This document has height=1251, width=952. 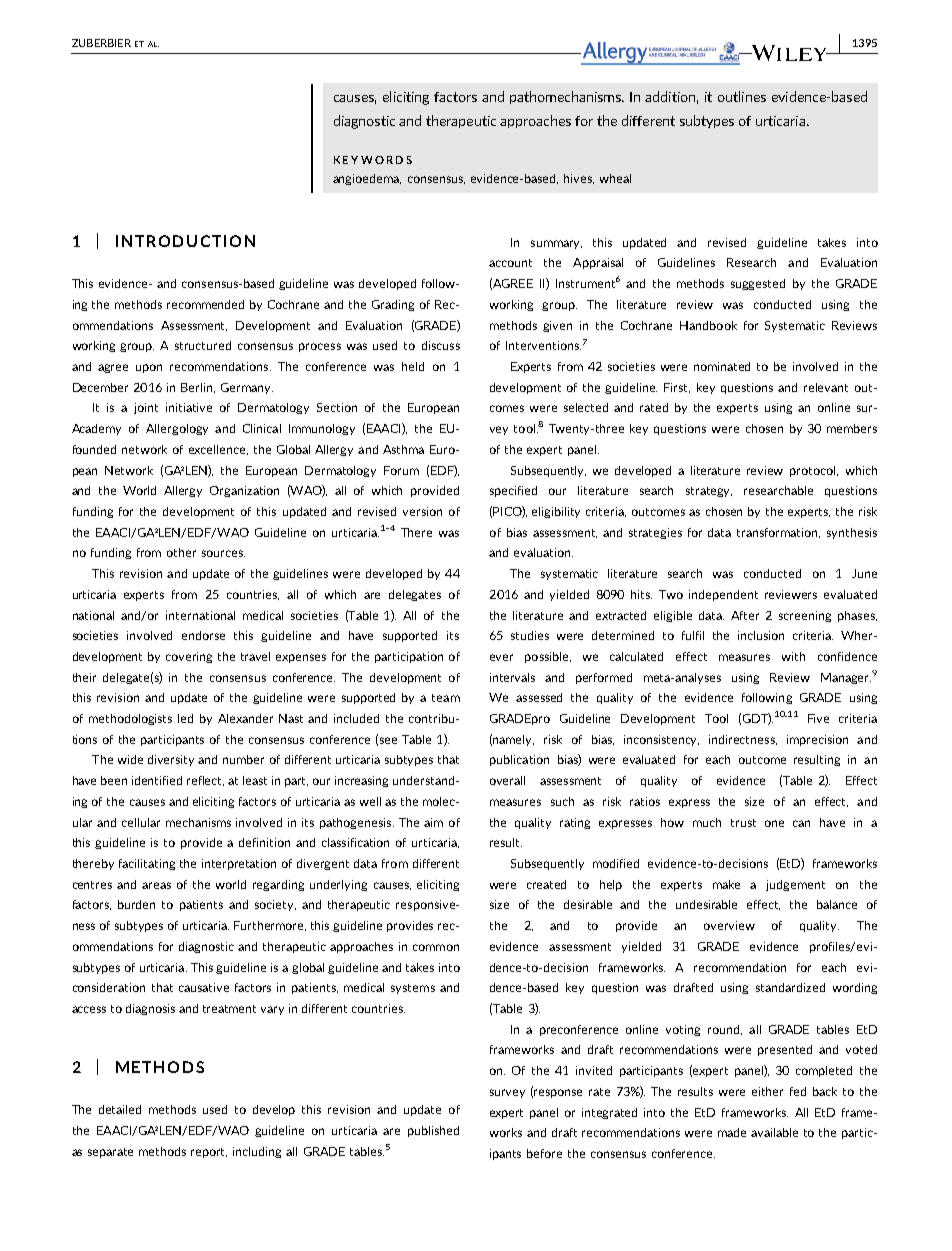 What do you see at coordinates (203, 635) in the document?
I see `endorse` at bounding box center [203, 635].
